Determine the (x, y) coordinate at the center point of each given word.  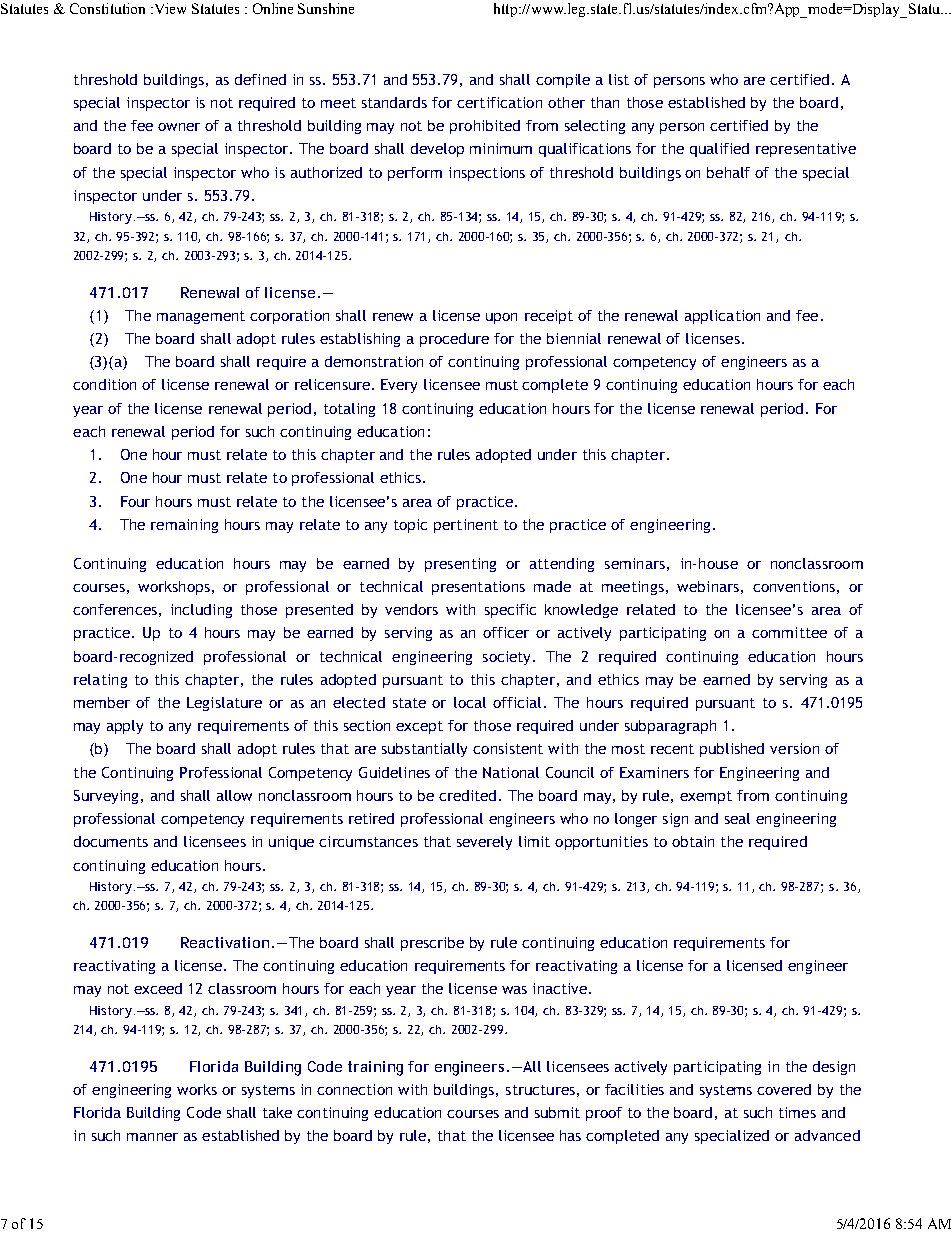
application (722, 317)
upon (501, 318)
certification (499, 102)
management (201, 317)
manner (152, 1137)
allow (234, 795)
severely (484, 843)
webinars (708, 586)
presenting (460, 565)
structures (540, 1090)
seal (737, 818)
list (619, 79)
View (169, 8)
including (201, 611)
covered (784, 1089)
